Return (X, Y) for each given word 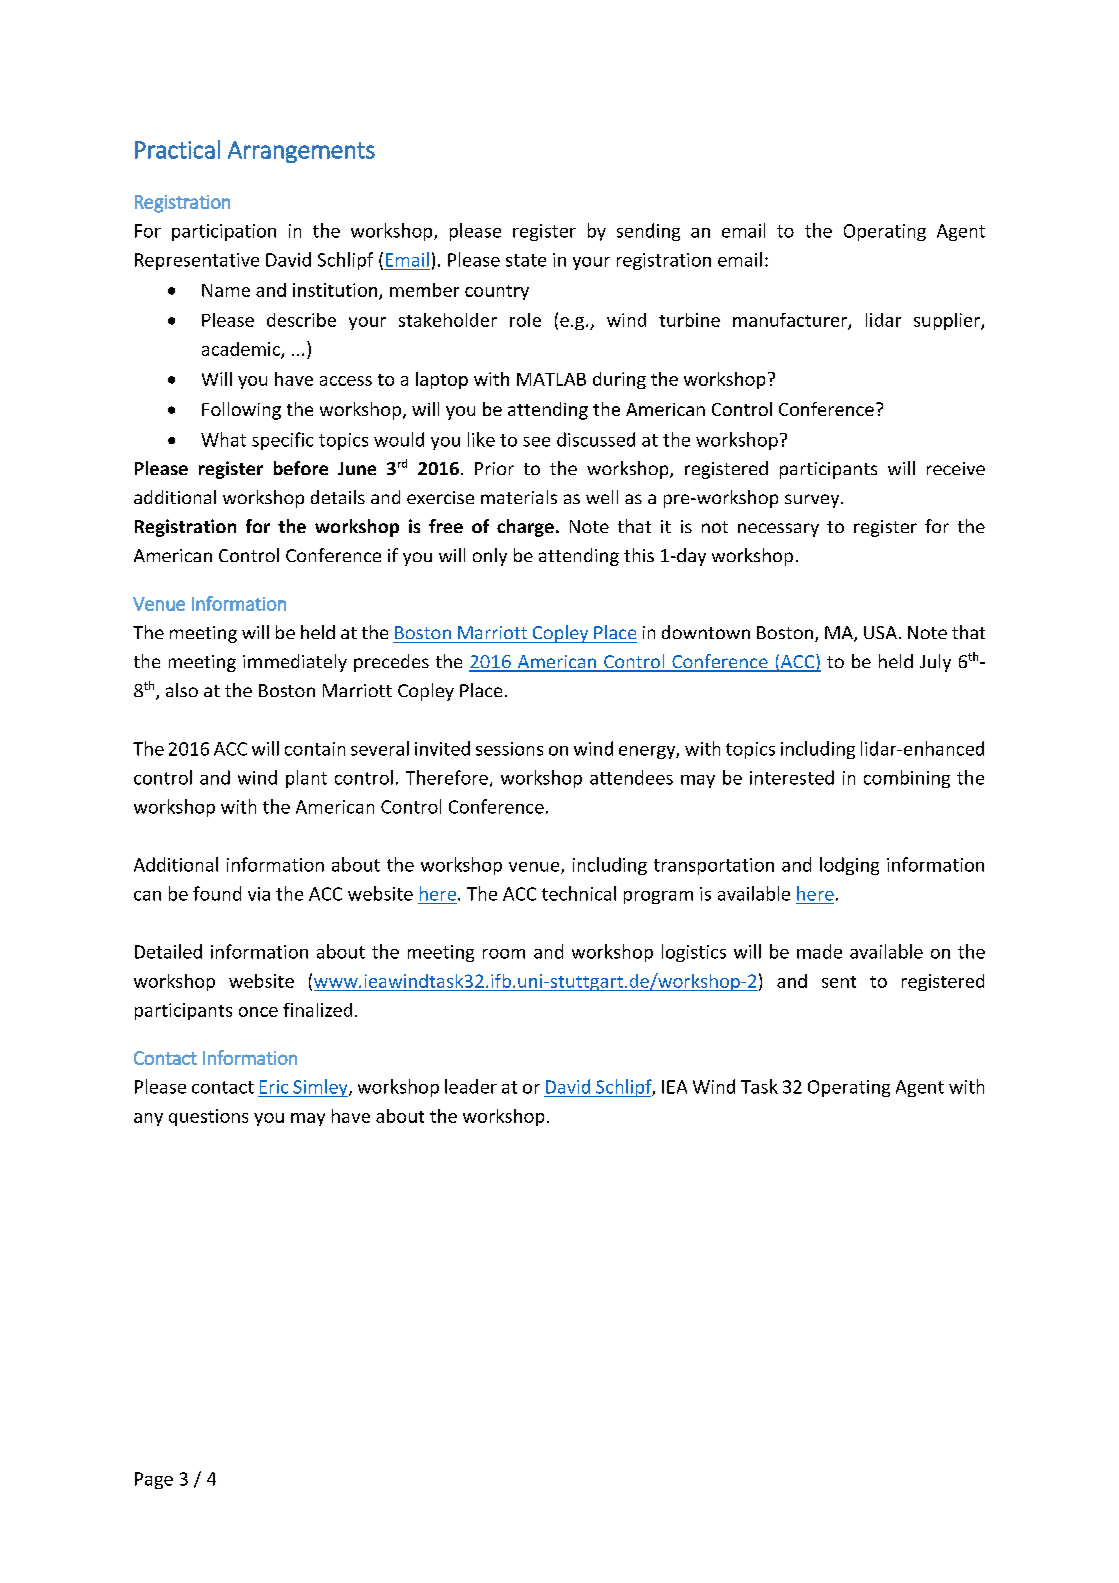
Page (154, 1480)
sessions (509, 749)
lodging (849, 866)
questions (208, 1117)
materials (519, 497)
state (526, 260)
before (301, 468)
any (148, 1119)
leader (471, 1086)
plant (306, 779)
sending (648, 232)
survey (813, 501)
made (819, 951)
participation (224, 232)
